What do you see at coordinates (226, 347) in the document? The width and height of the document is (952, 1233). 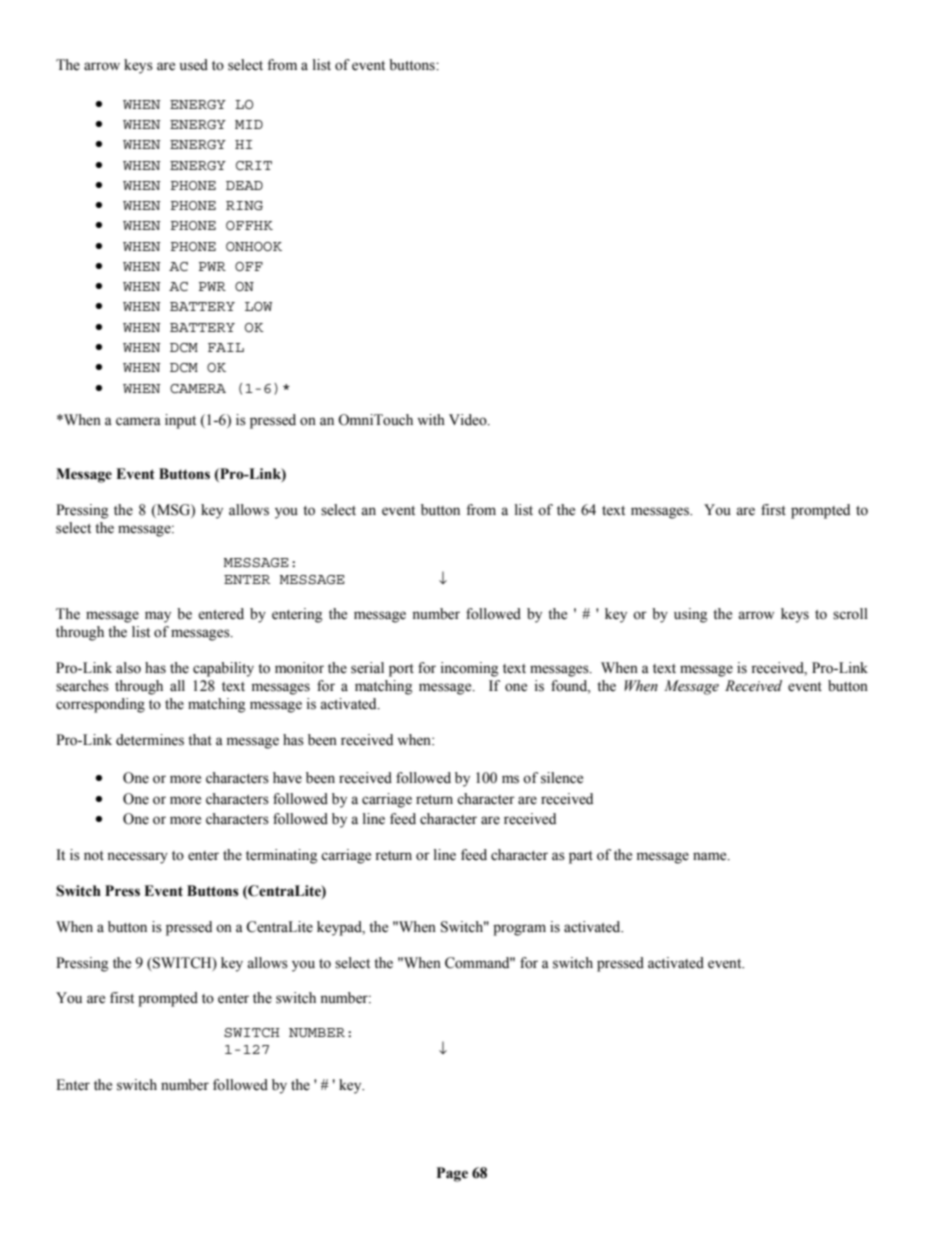 I see `FAIL` at bounding box center [226, 347].
